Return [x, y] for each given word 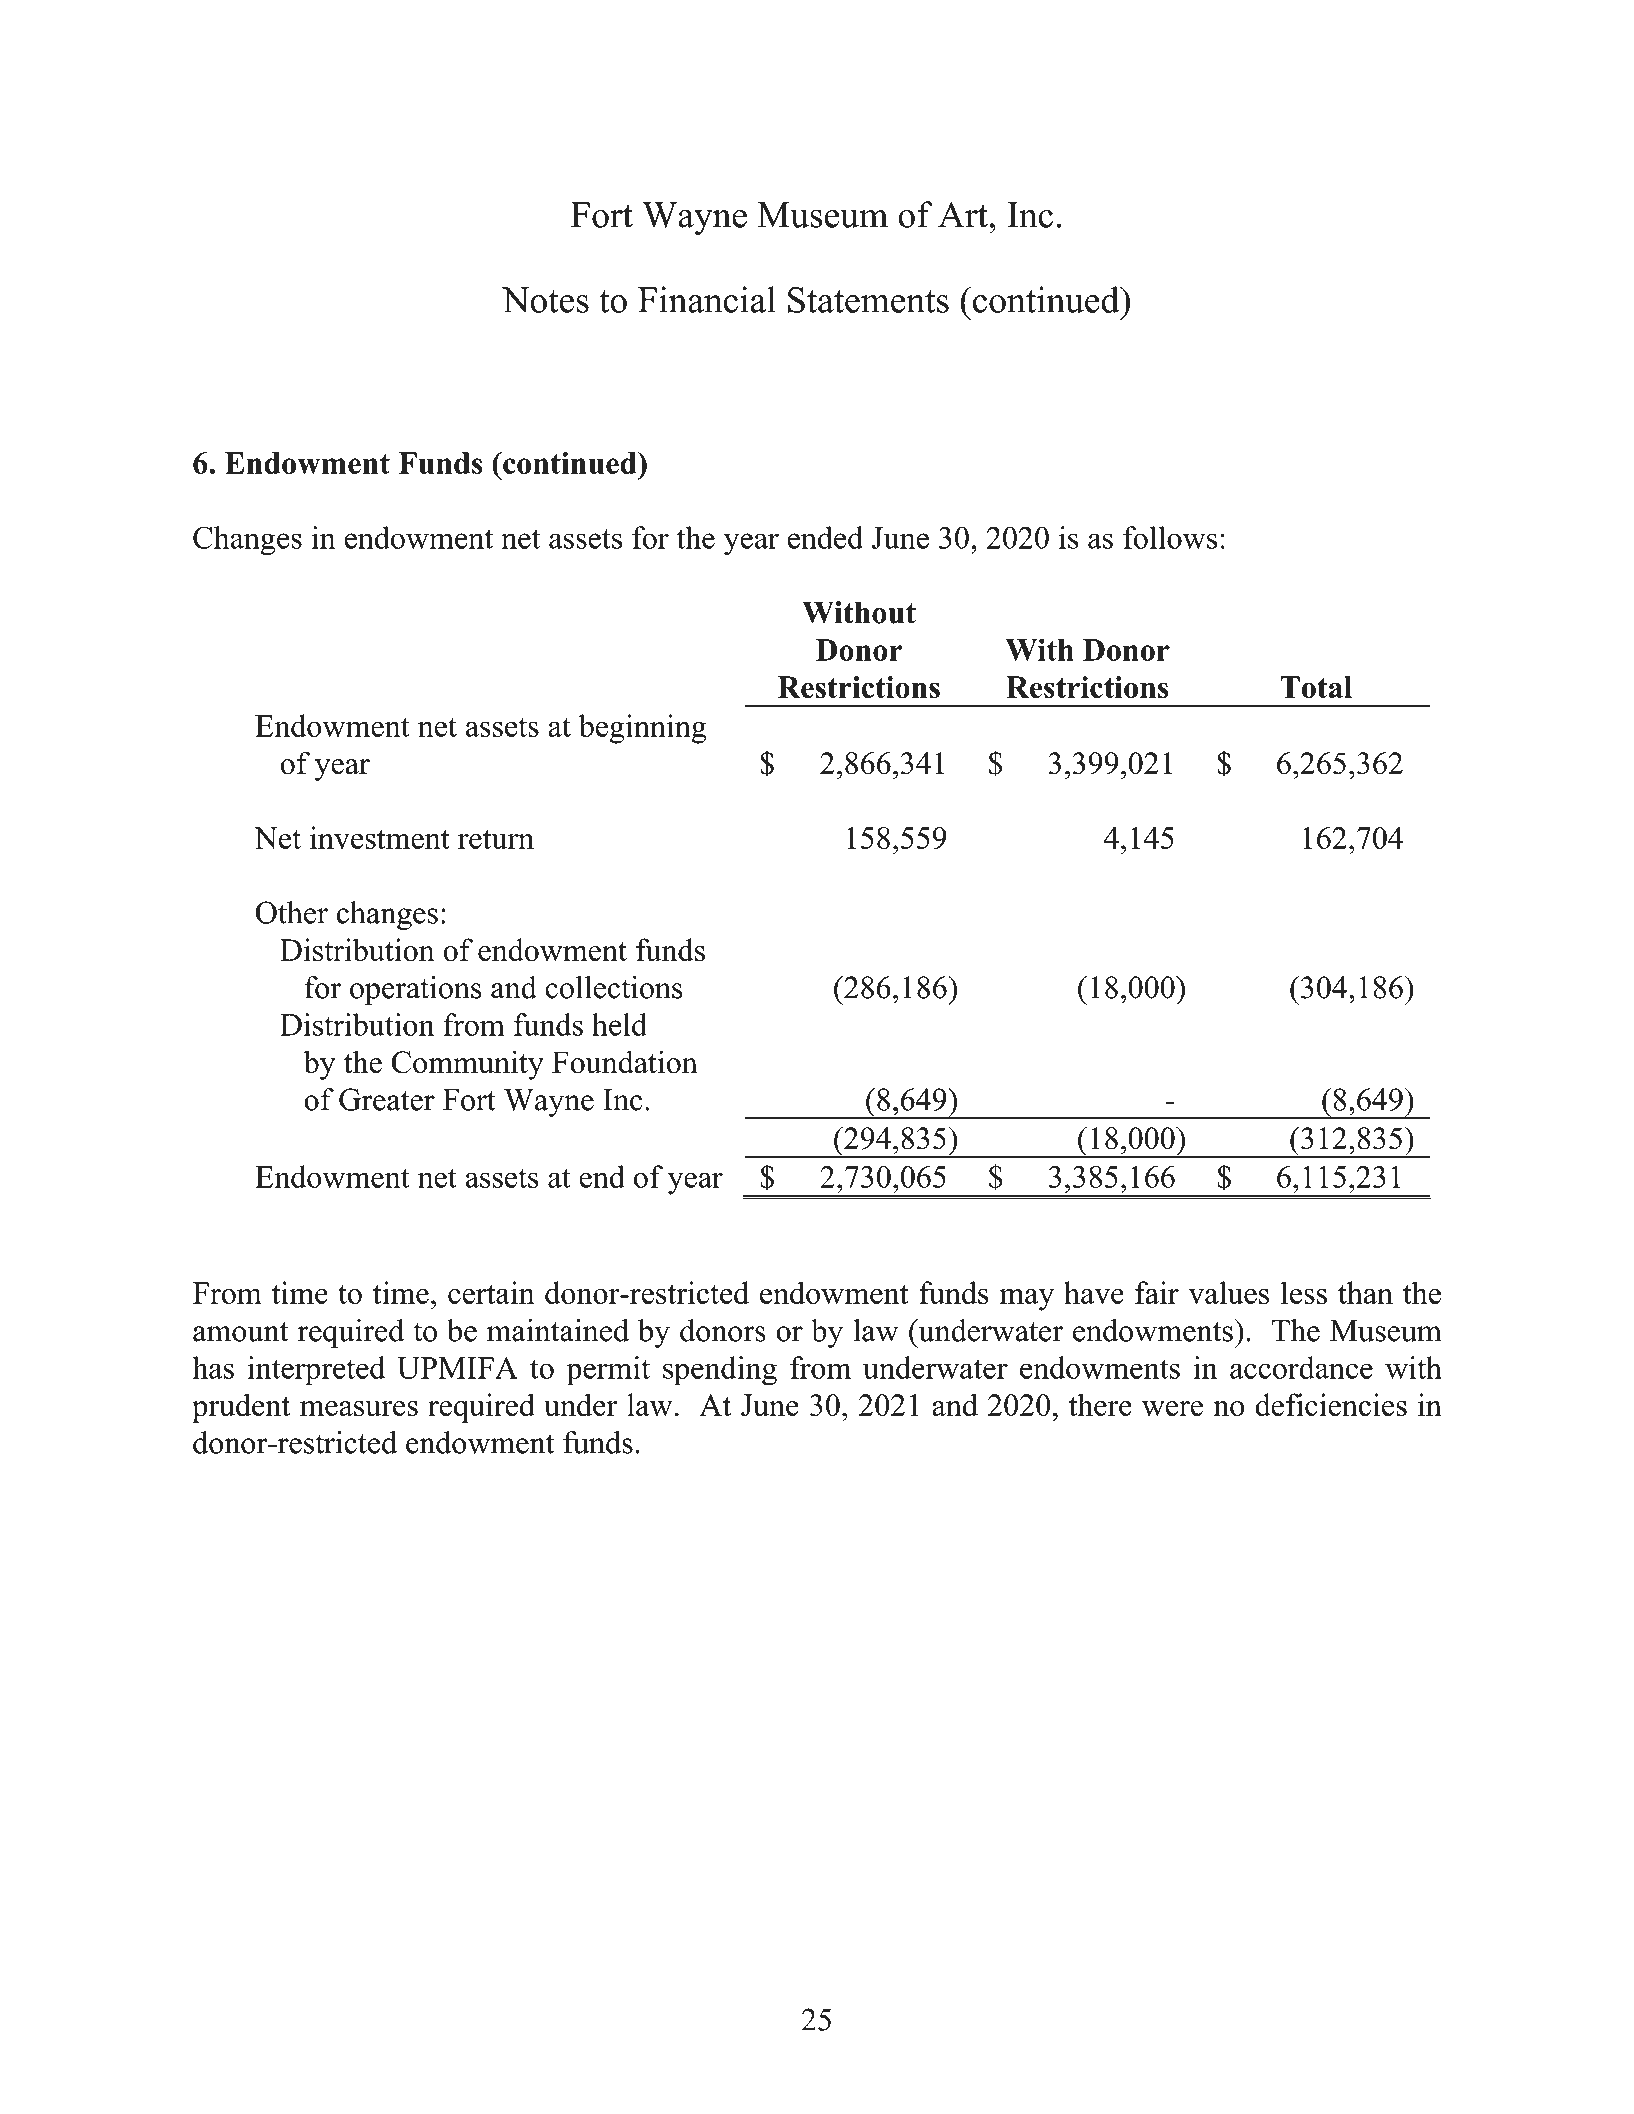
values [1228, 1292]
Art [964, 215]
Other [291, 912]
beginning [643, 729]
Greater [387, 1099]
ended [825, 537]
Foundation [625, 1062]
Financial [707, 299]
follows [1170, 537]
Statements [868, 300]
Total [1316, 687]
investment [380, 837]
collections [614, 987]
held [619, 1024]
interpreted [316, 1371]
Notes [545, 300]
